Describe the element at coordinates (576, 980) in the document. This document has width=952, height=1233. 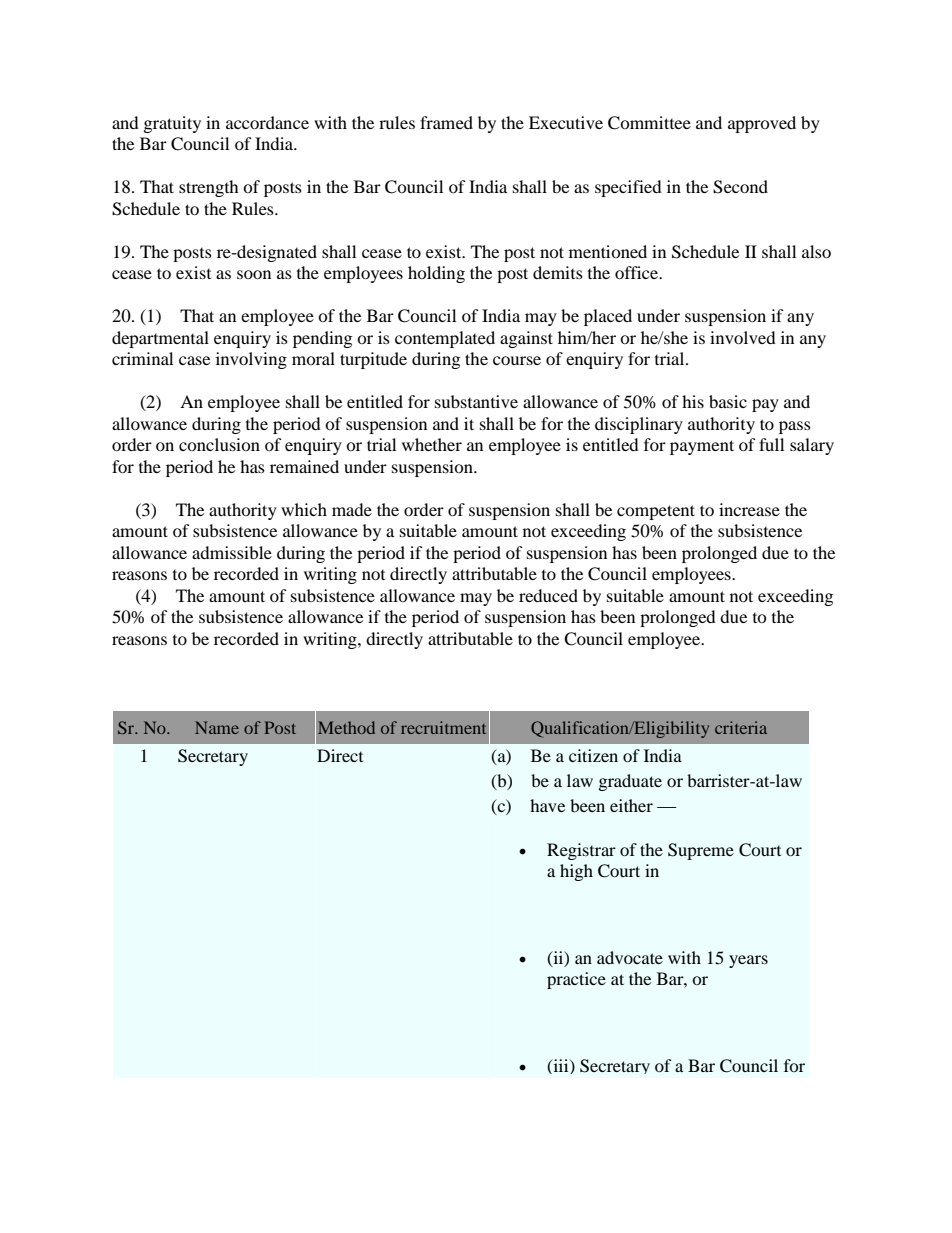
I see `practice` at that location.
